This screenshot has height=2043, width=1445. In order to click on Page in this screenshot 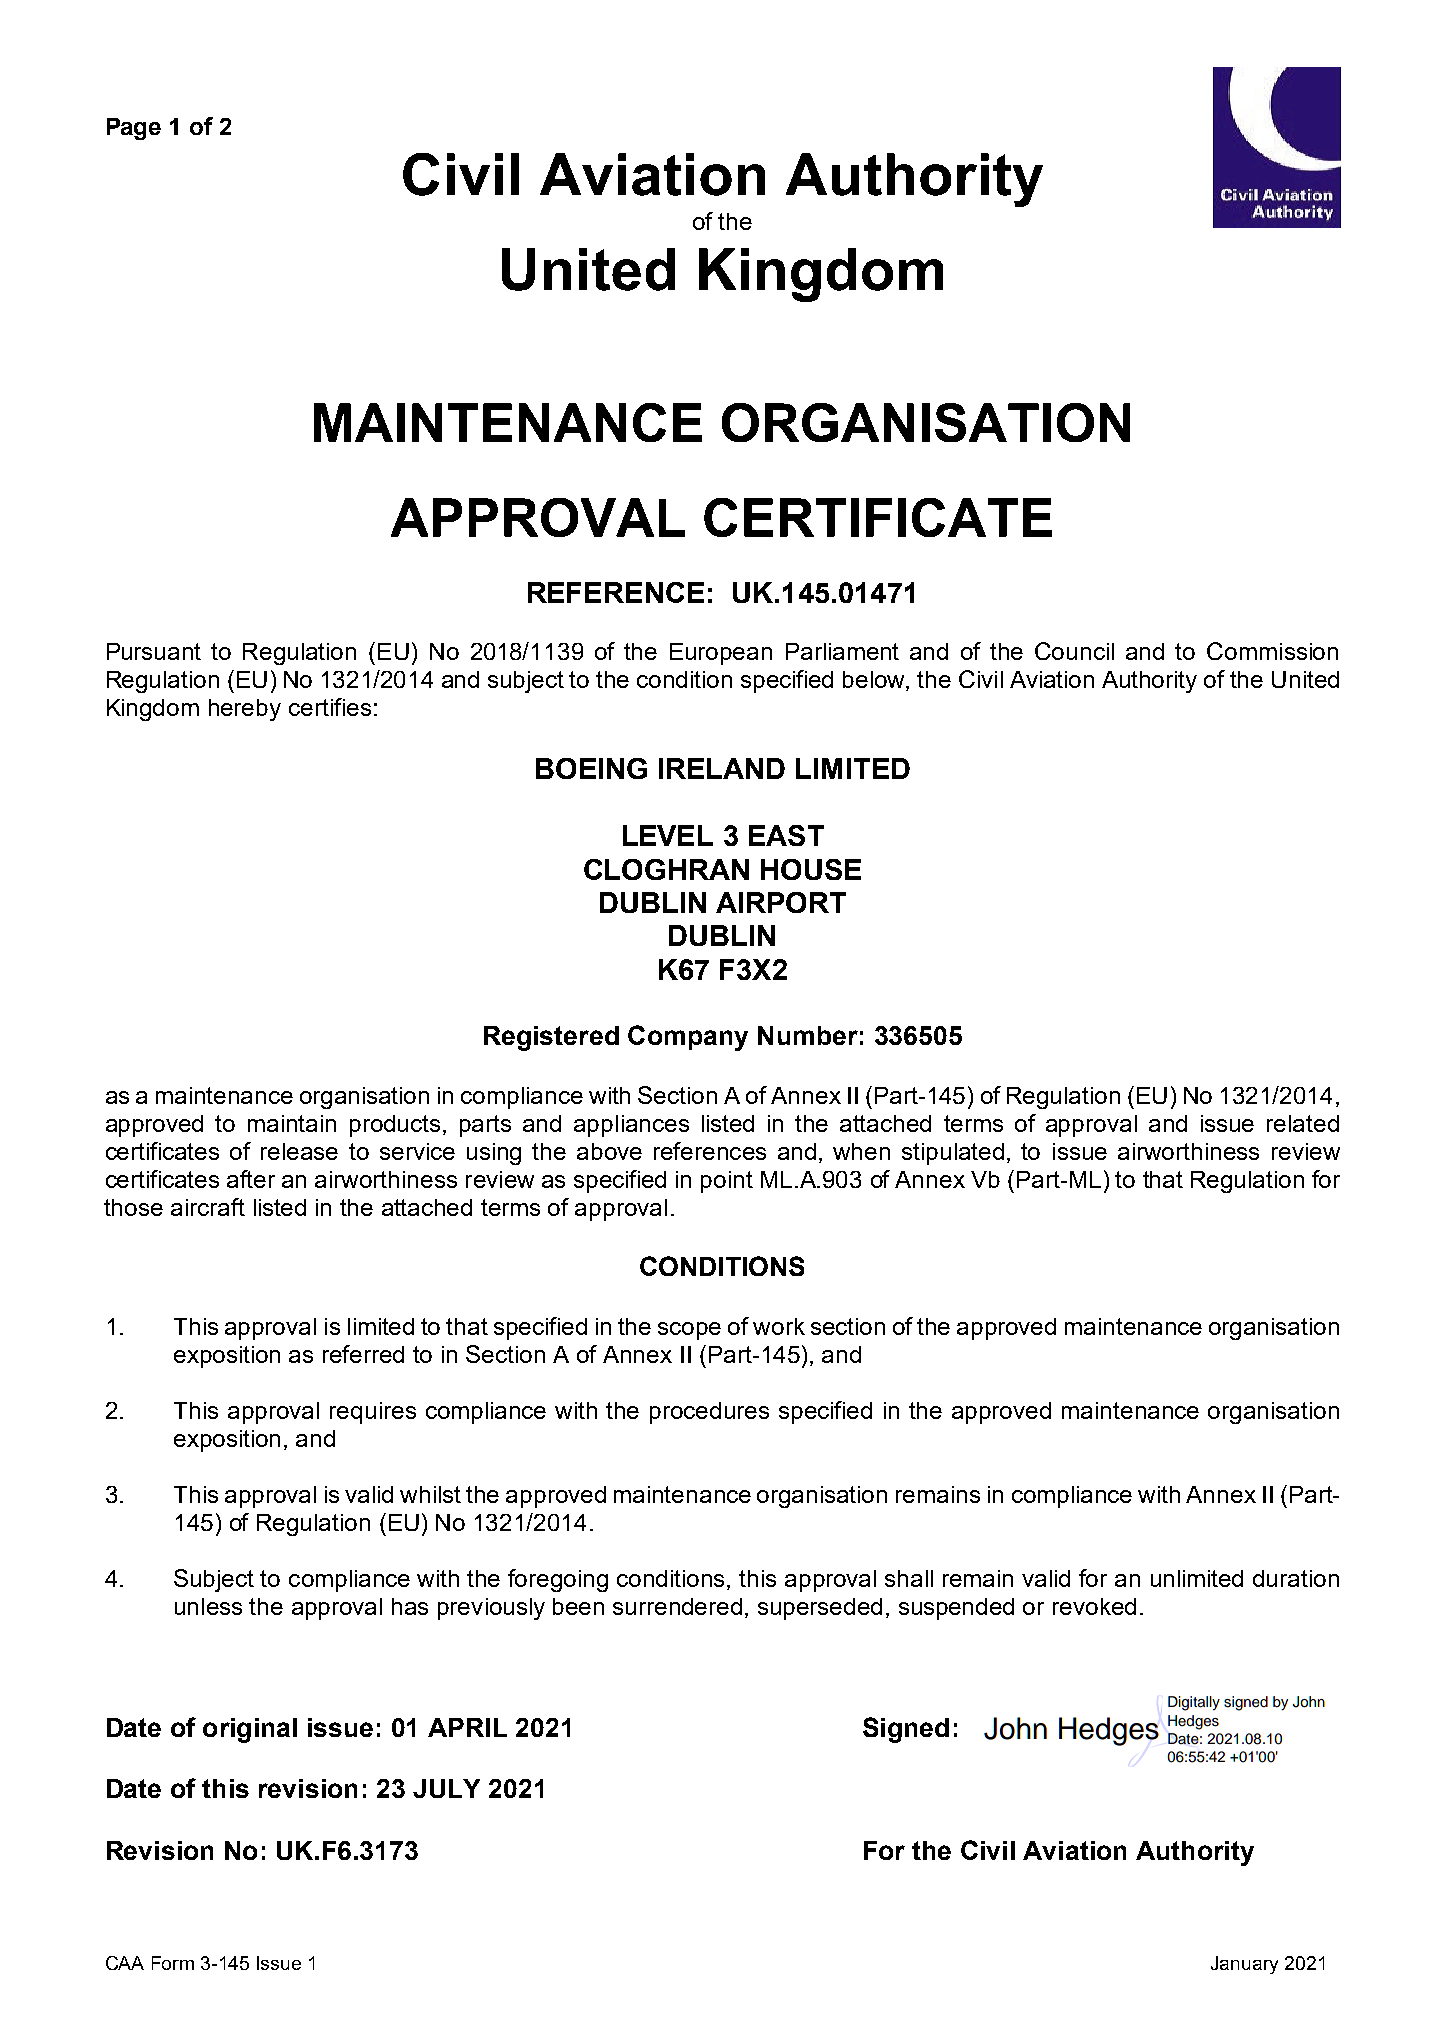, I will do `click(134, 129)`.
